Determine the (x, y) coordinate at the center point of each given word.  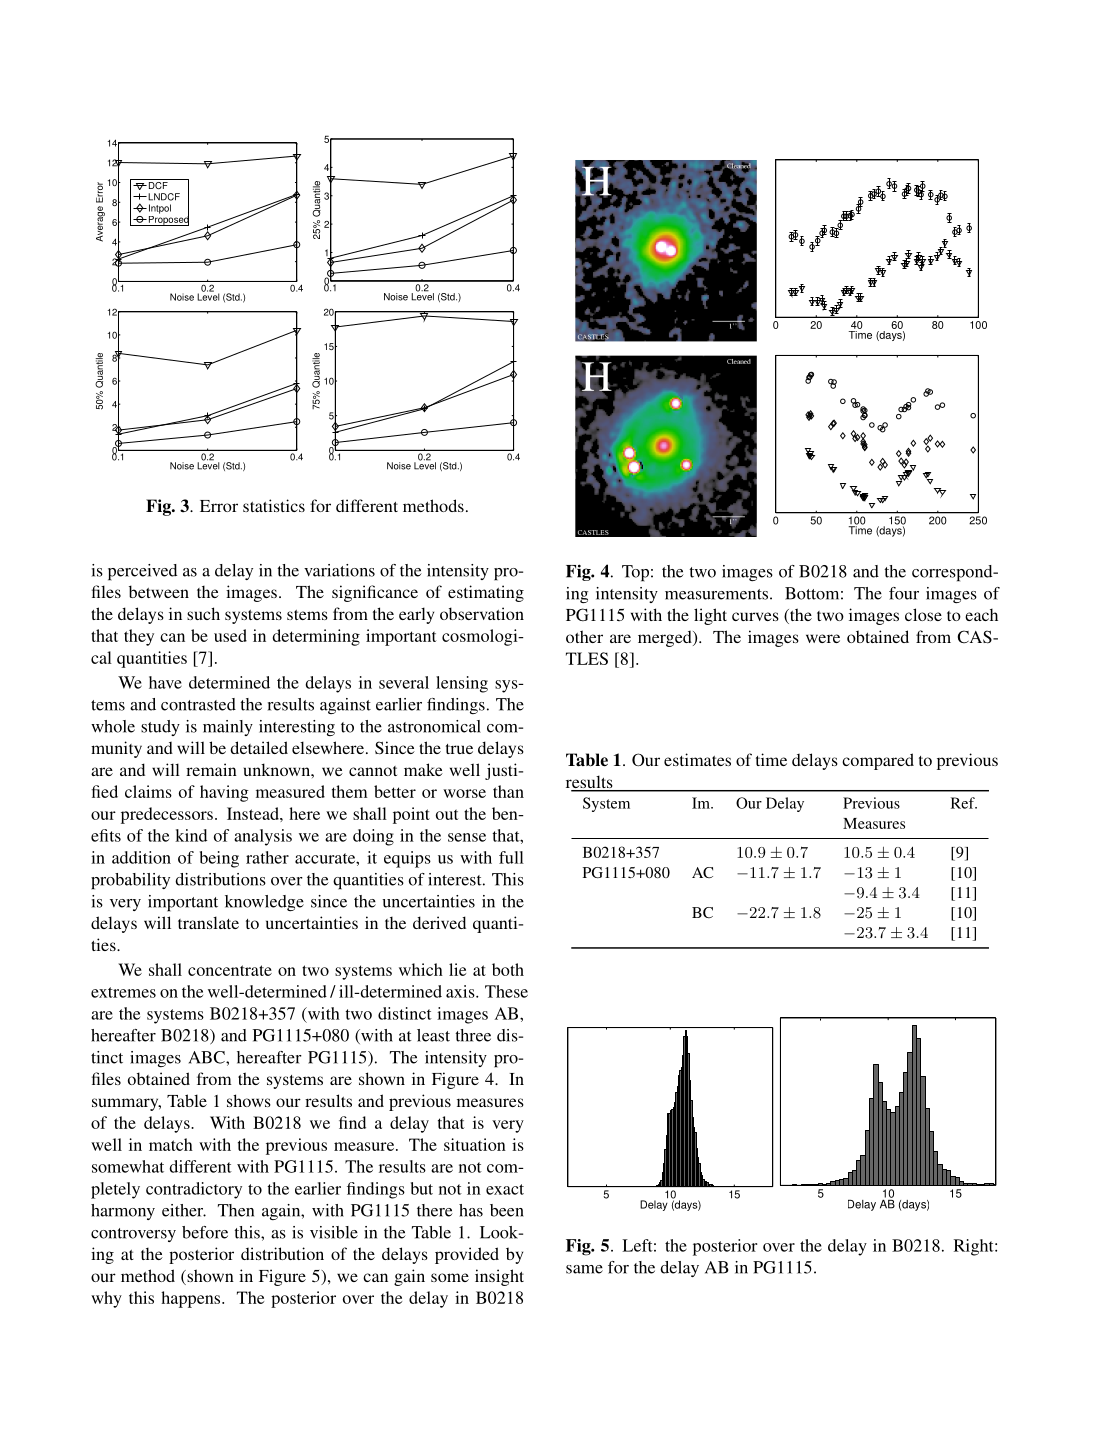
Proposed (168, 219)
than (508, 791)
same (584, 1269)
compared (878, 761)
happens (192, 1299)
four (904, 593)
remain (211, 769)
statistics (274, 505)
